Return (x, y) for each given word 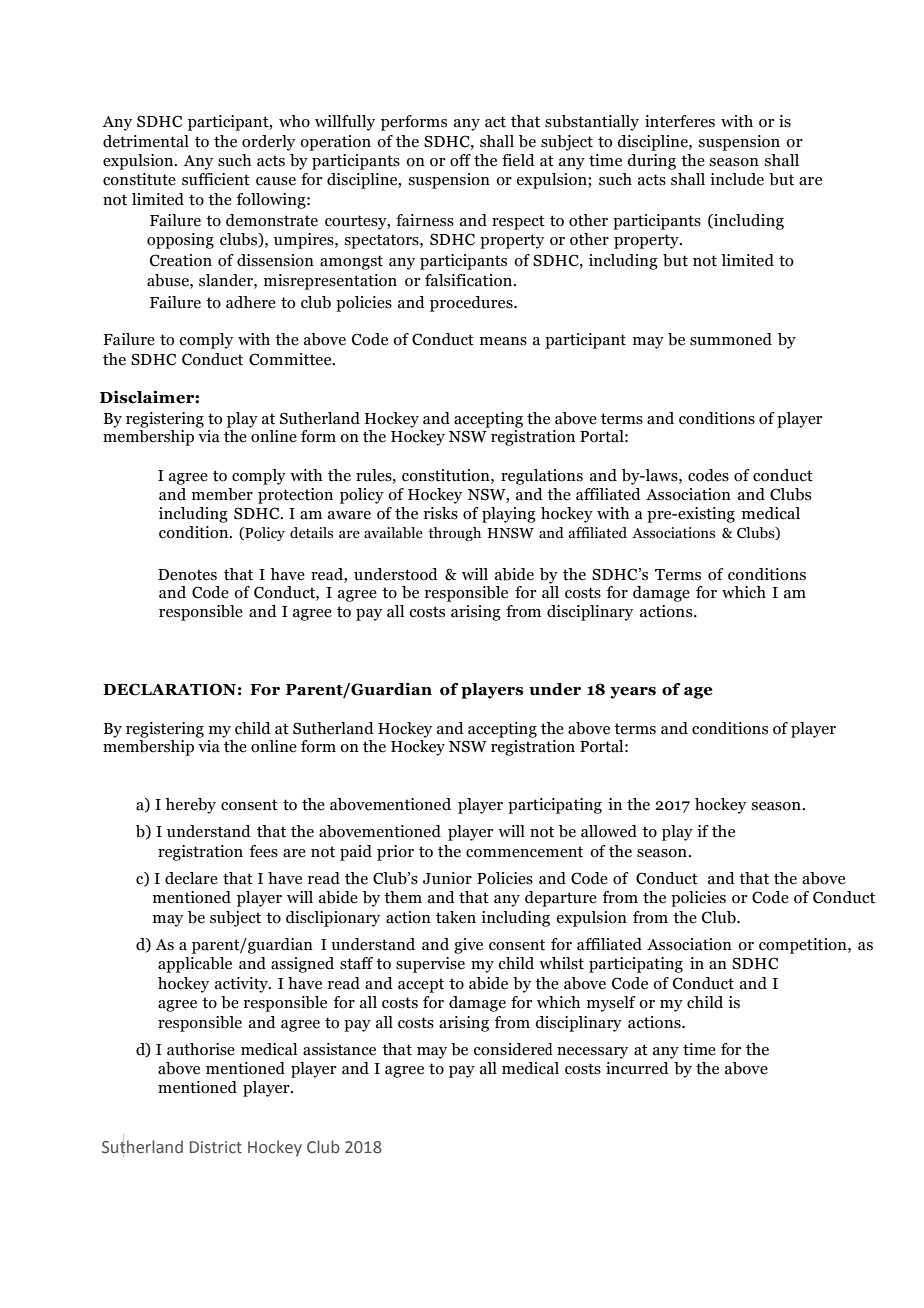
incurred (637, 1068)
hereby (190, 806)
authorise (201, 1049)
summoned (731, 339)
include (737, 179)
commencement (524, 852)
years (633, 693)
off (460, 160)
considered (513, 1049)
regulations (542, 477)
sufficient (216, 179)
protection (295, 496)
